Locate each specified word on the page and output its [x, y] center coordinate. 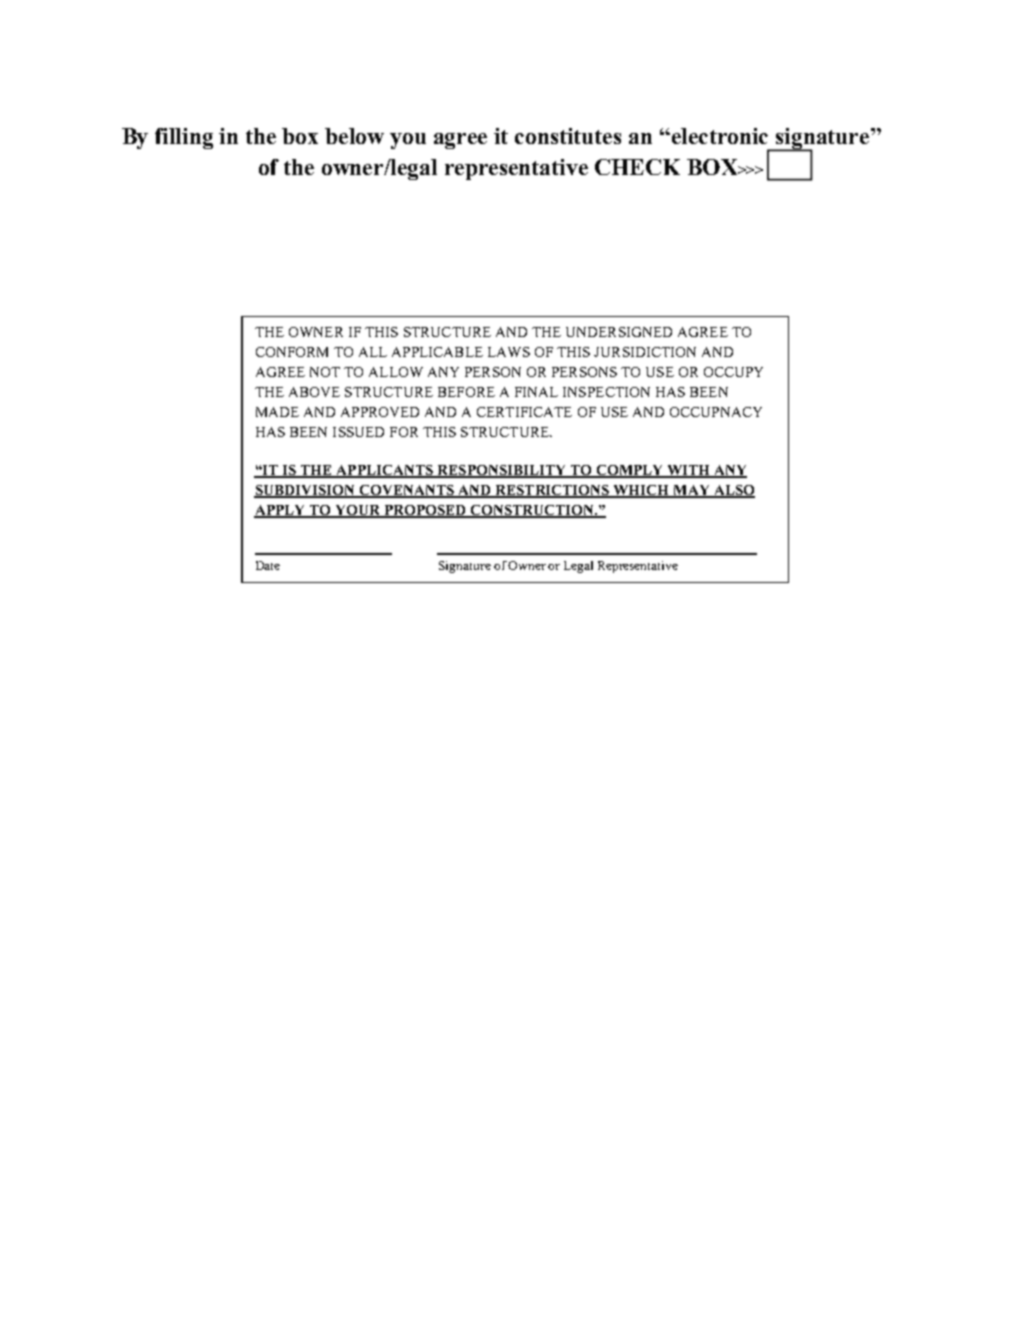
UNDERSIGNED [619, 332]
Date [268, 565]
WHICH [642, 491]
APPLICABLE [437, 352]
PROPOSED [425, 511]
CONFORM [292, 352]
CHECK [637, 167]
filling [184, 138]
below [354, 136]
